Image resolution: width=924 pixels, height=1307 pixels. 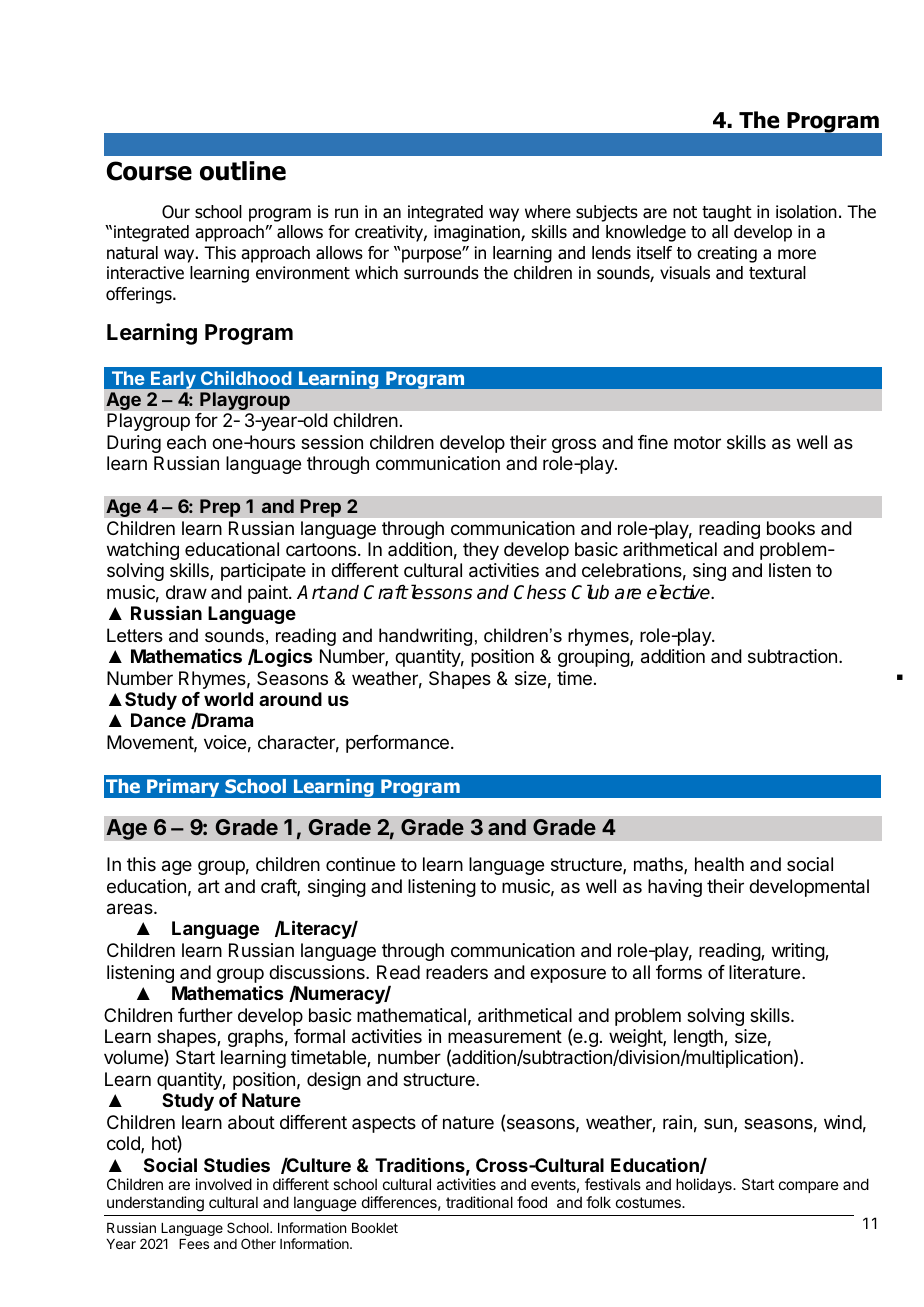 What do you see at coordinates (697, 442) in the screenshot?
I see `motor` at bounding box center [697, 442].
